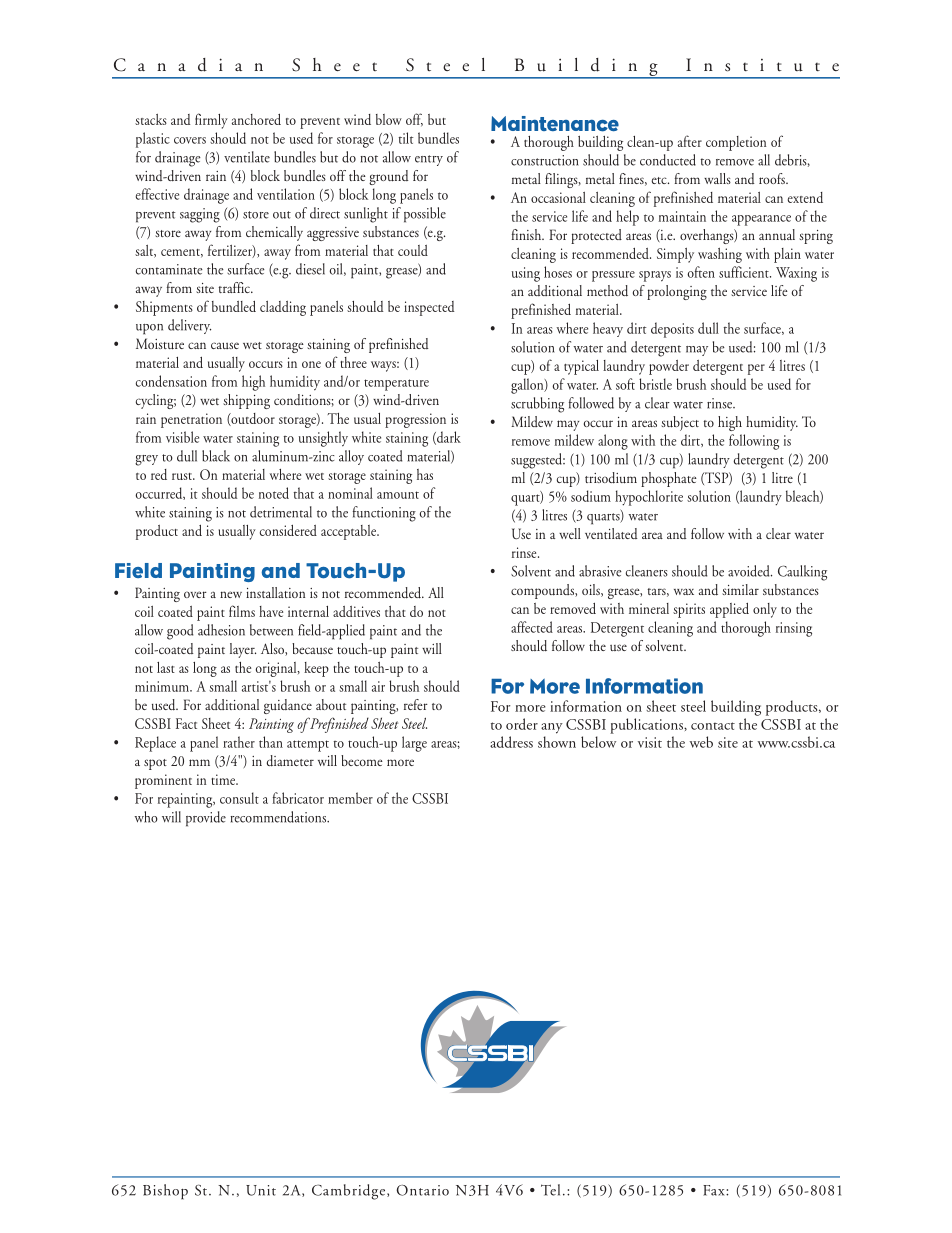  I want to click on firmly, so click(211, 121).
